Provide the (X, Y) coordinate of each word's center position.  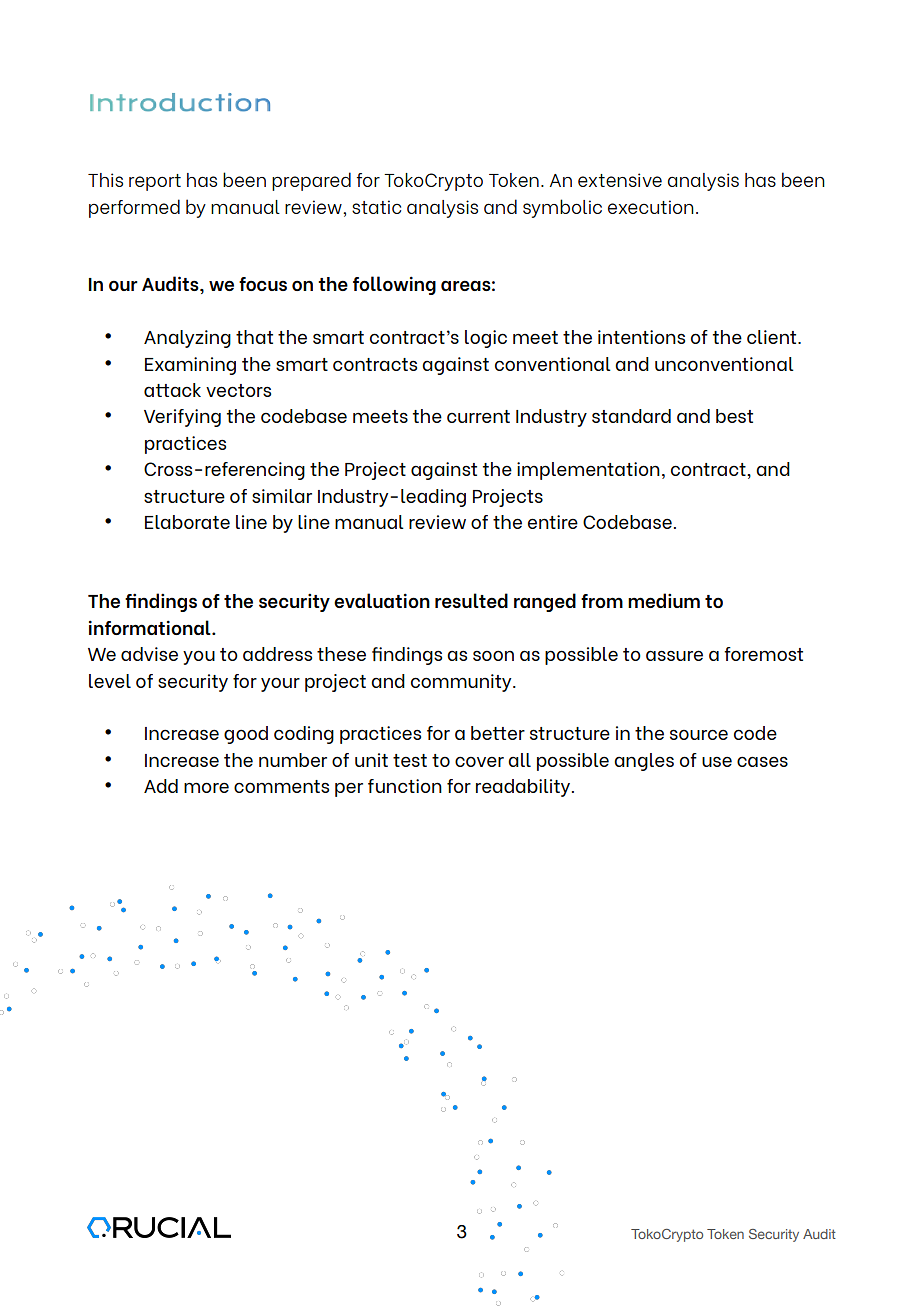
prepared (311, 181)
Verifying (182, 418)
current (478, 416)
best (734, 416)
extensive (620, 180)
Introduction (180, 102)
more (206, 787)
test (410, 760)
